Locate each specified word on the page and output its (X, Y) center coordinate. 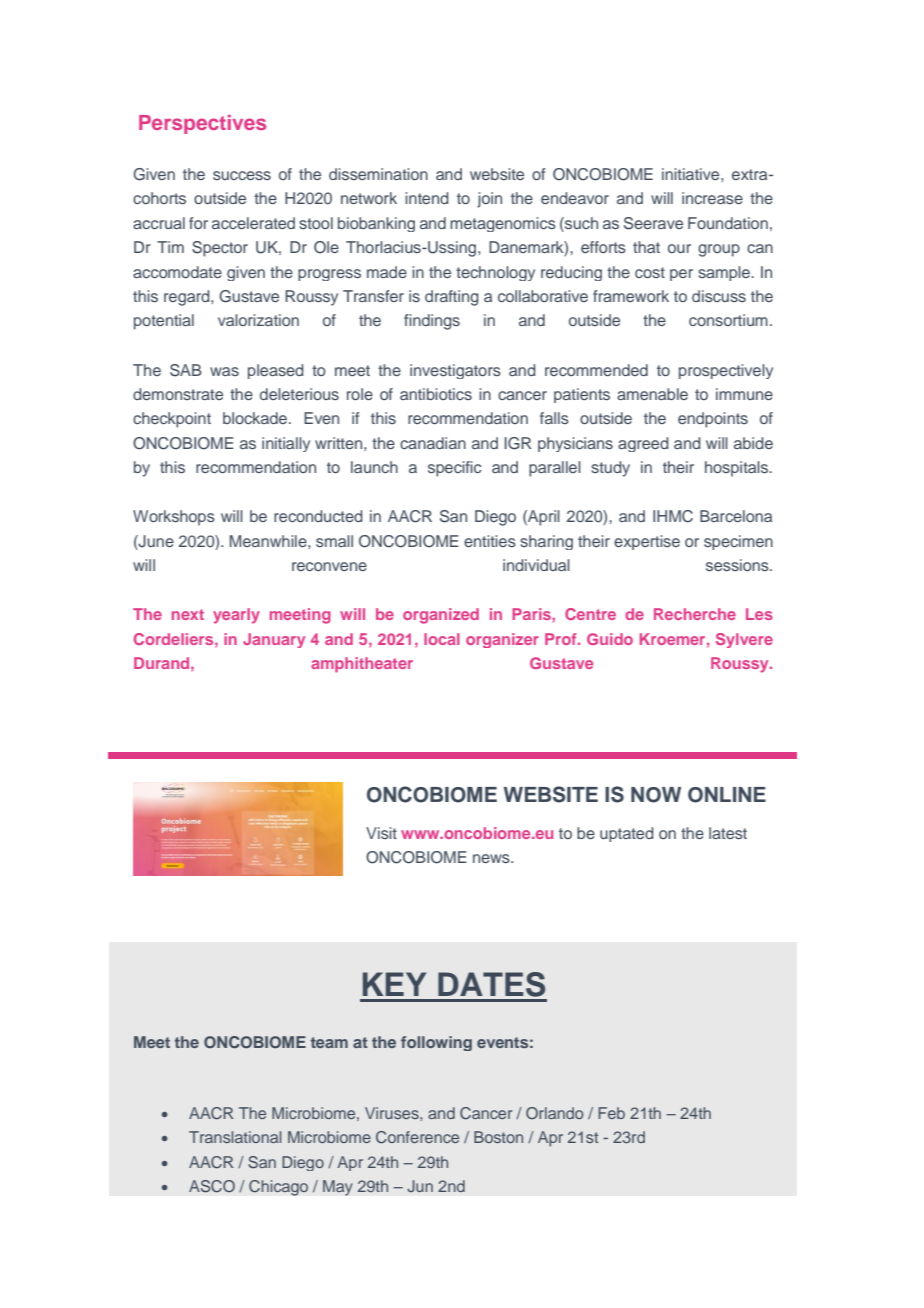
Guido (610, 639)
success (242, 175)
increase (712, 198)
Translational (235, 1137)
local (442, 639)
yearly (236, 616)
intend (427, 198)
